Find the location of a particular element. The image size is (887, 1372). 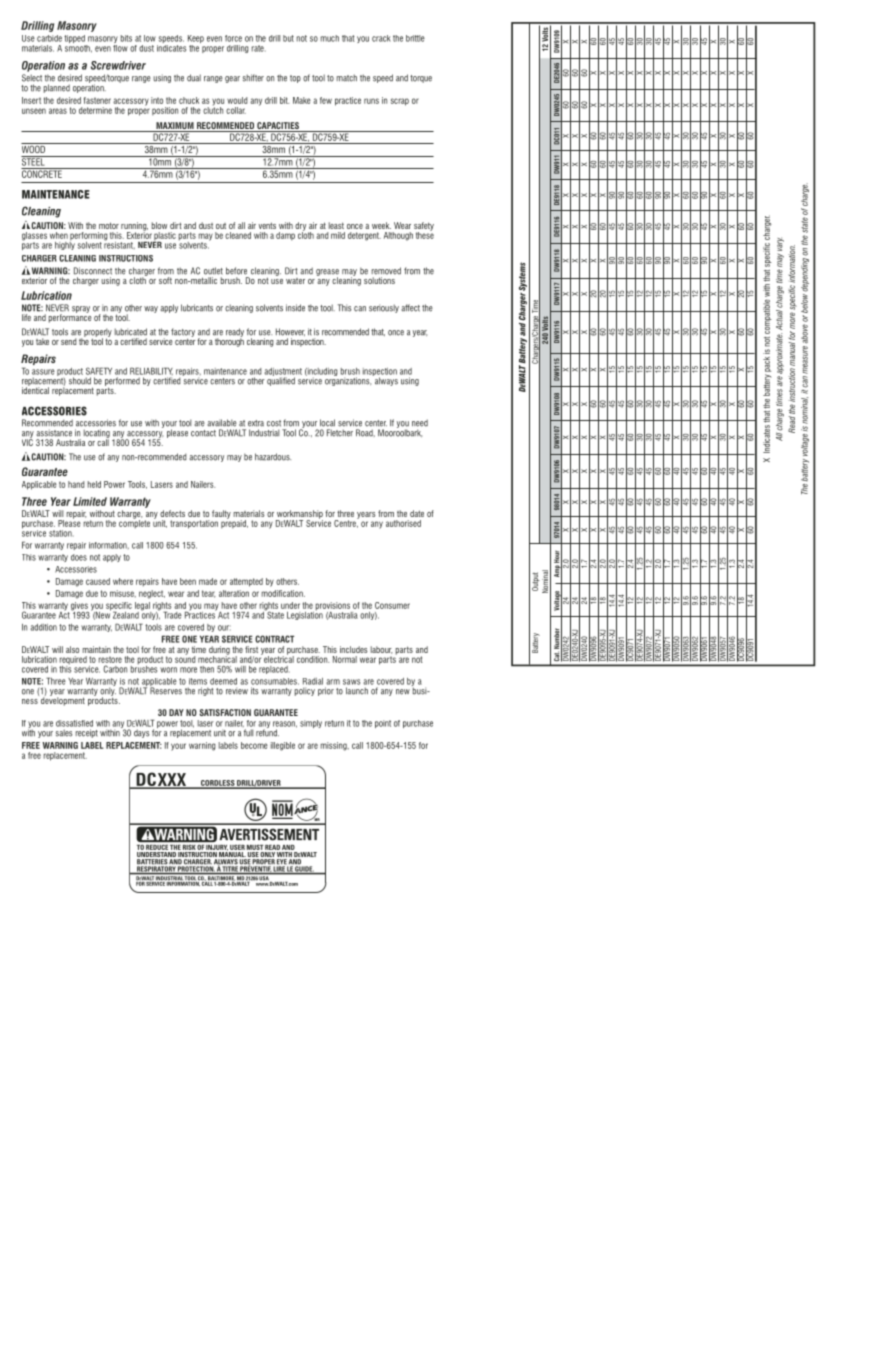

gear is located at coordinates (232, 79).
